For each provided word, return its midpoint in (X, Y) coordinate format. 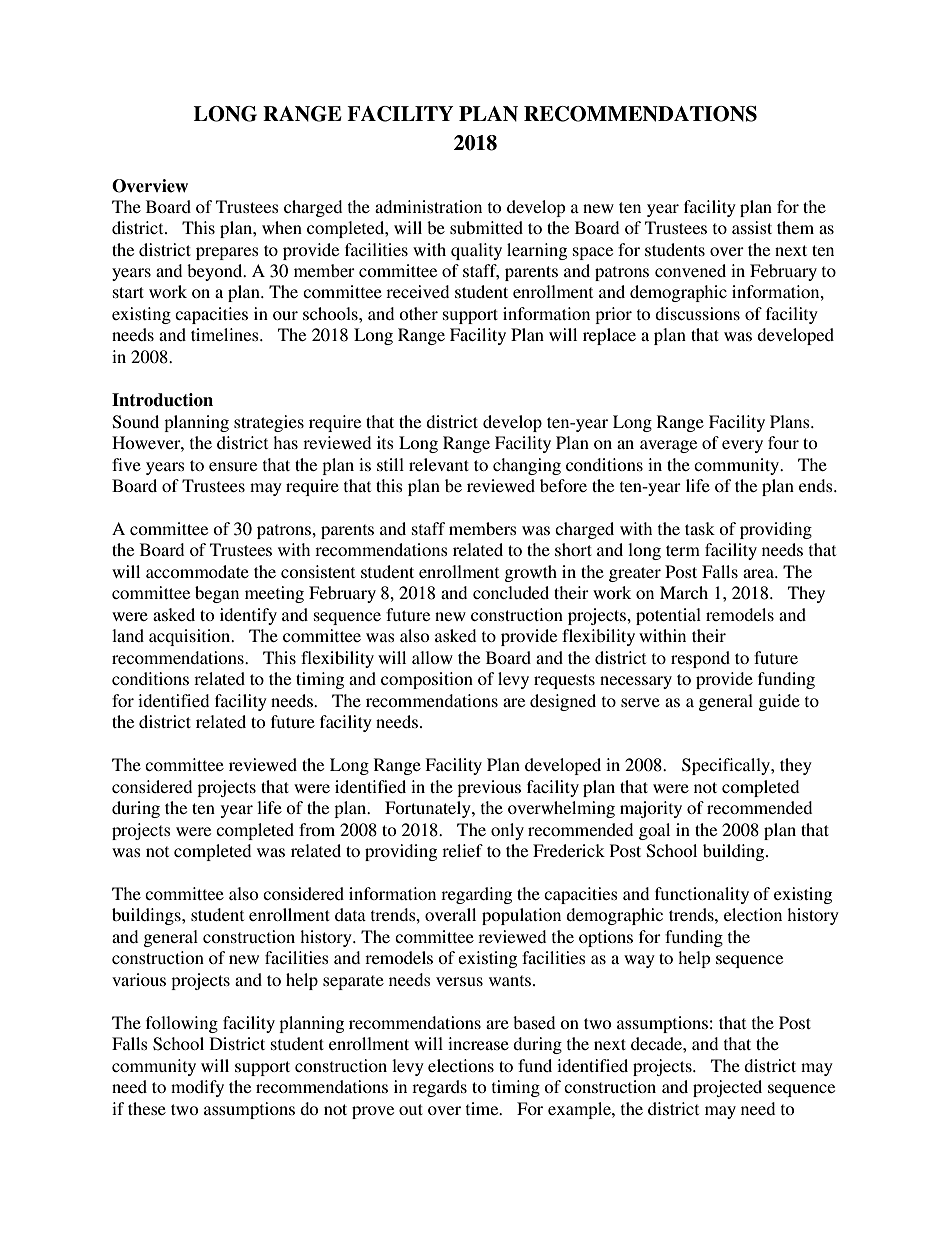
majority (651, 809)
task (700, 528)
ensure (233, 466)
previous (489, 788)
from (317, 829)
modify (197, 1088)
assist (752, 227)
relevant (439, 464)
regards (439, 1088)
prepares (227, 253)
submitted (486, 227)
